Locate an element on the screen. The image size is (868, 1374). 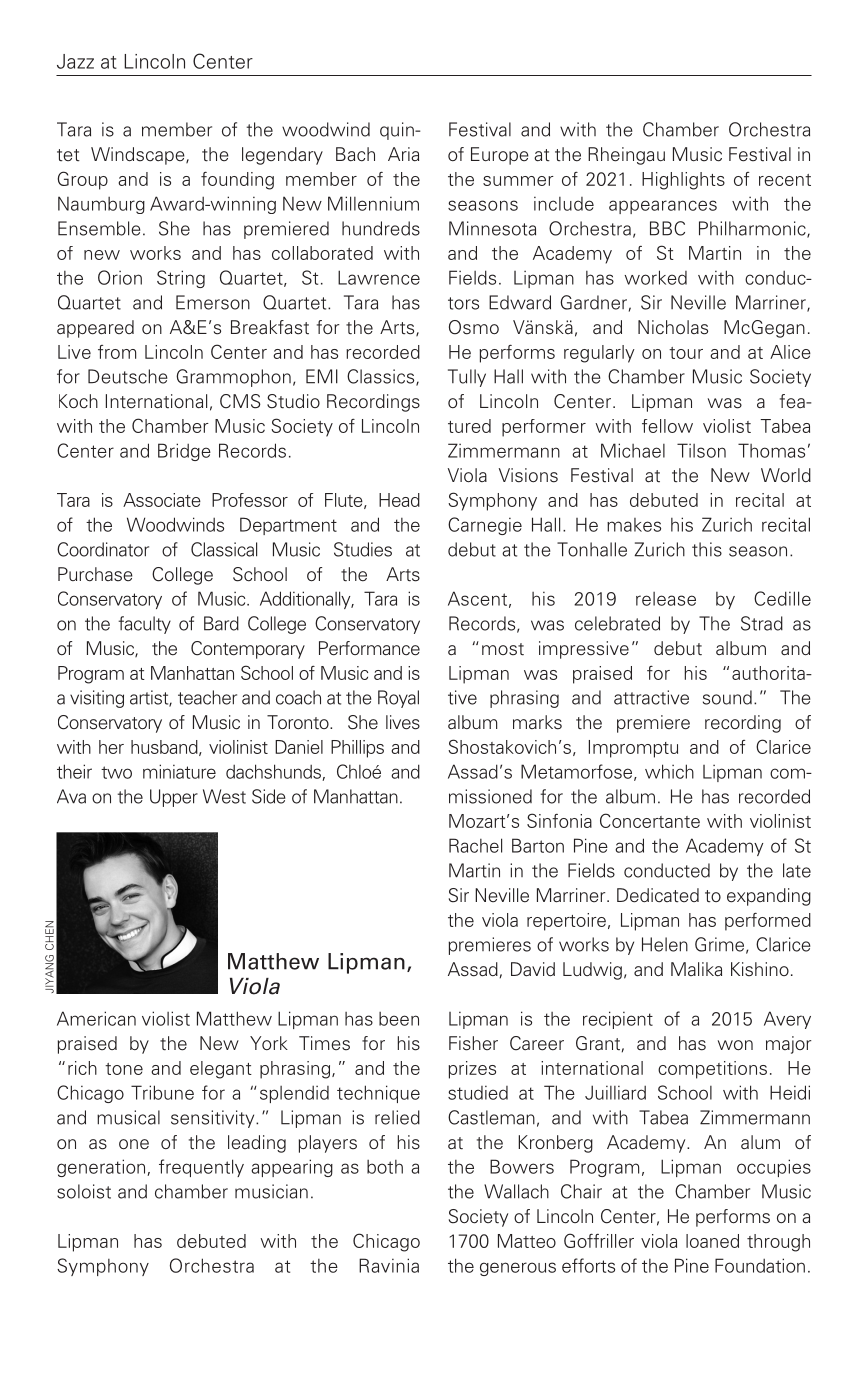
Royal is located at coordinates (398, 699).
